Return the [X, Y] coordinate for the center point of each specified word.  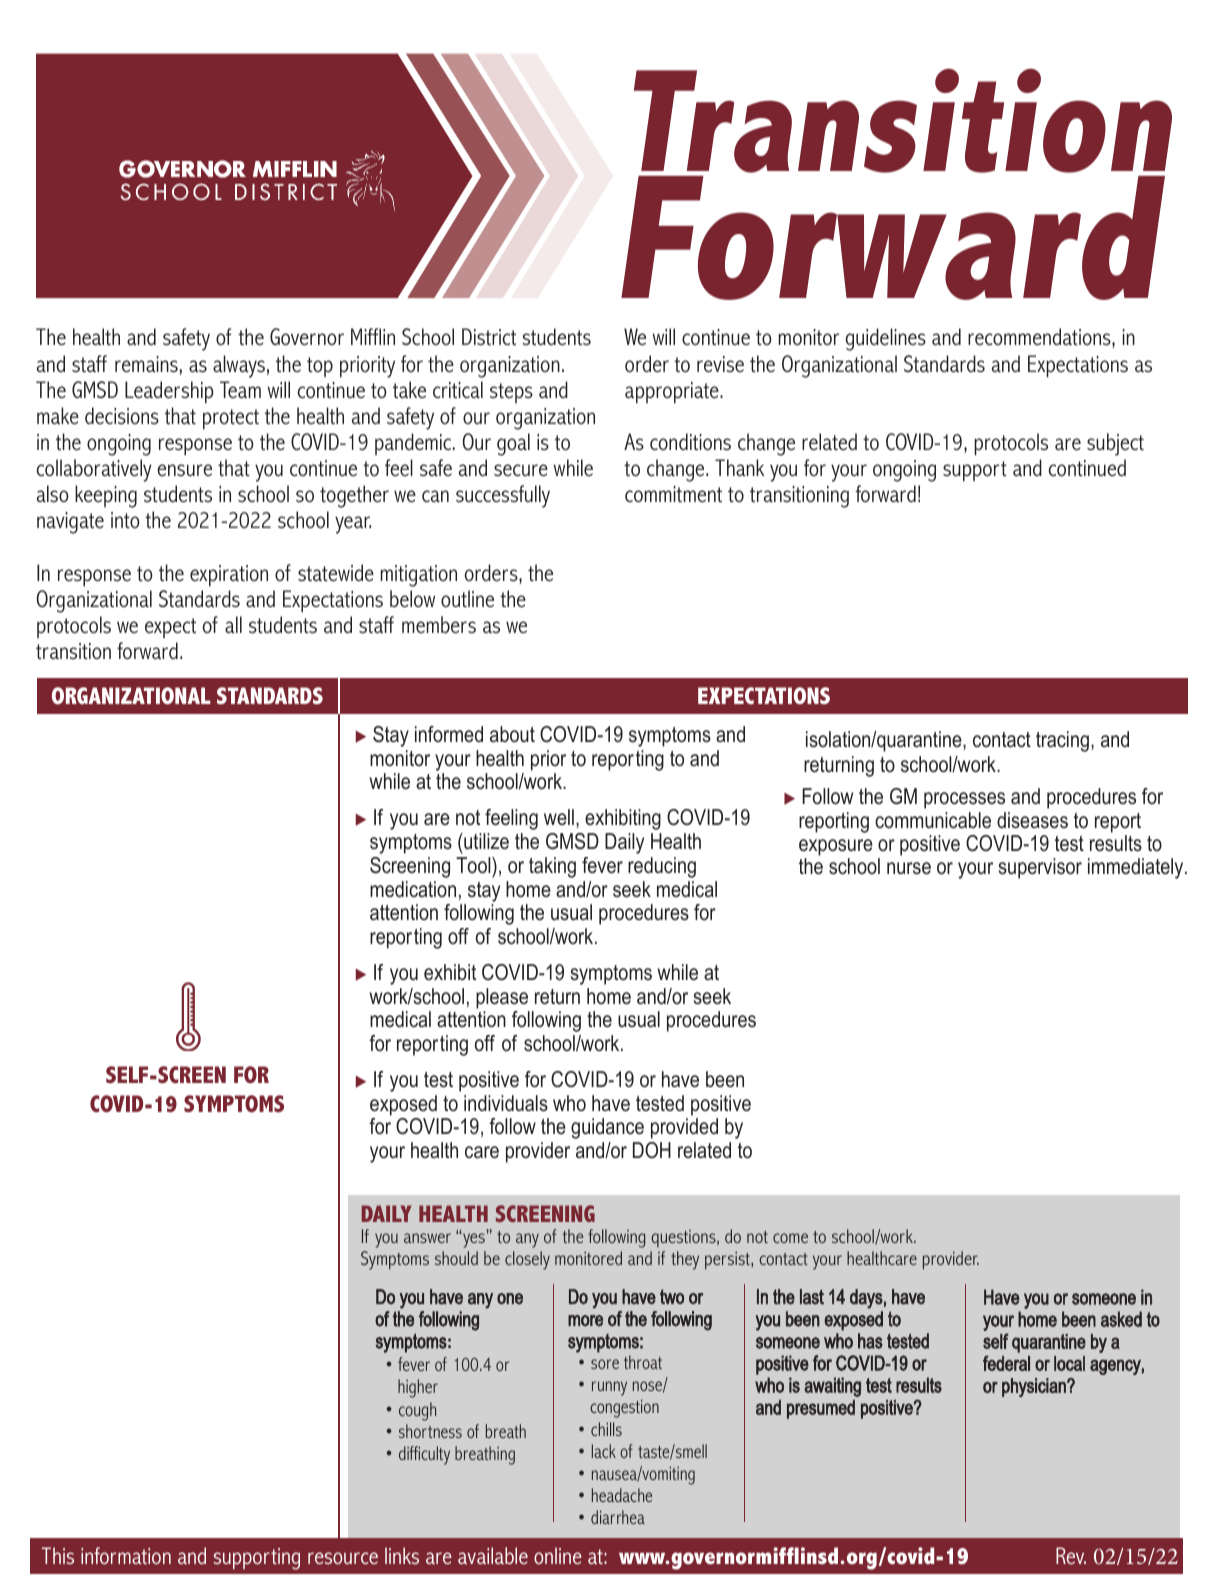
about [512, 734]
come [790, 1238]
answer [427, 1238]
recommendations [1040, 338]
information [126, 1555]
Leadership [169, 392]
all [233, 624]
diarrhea [618, 1517]
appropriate [673, 393]
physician [1035, 1387]
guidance [607, 1128]
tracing [1062, 741]
